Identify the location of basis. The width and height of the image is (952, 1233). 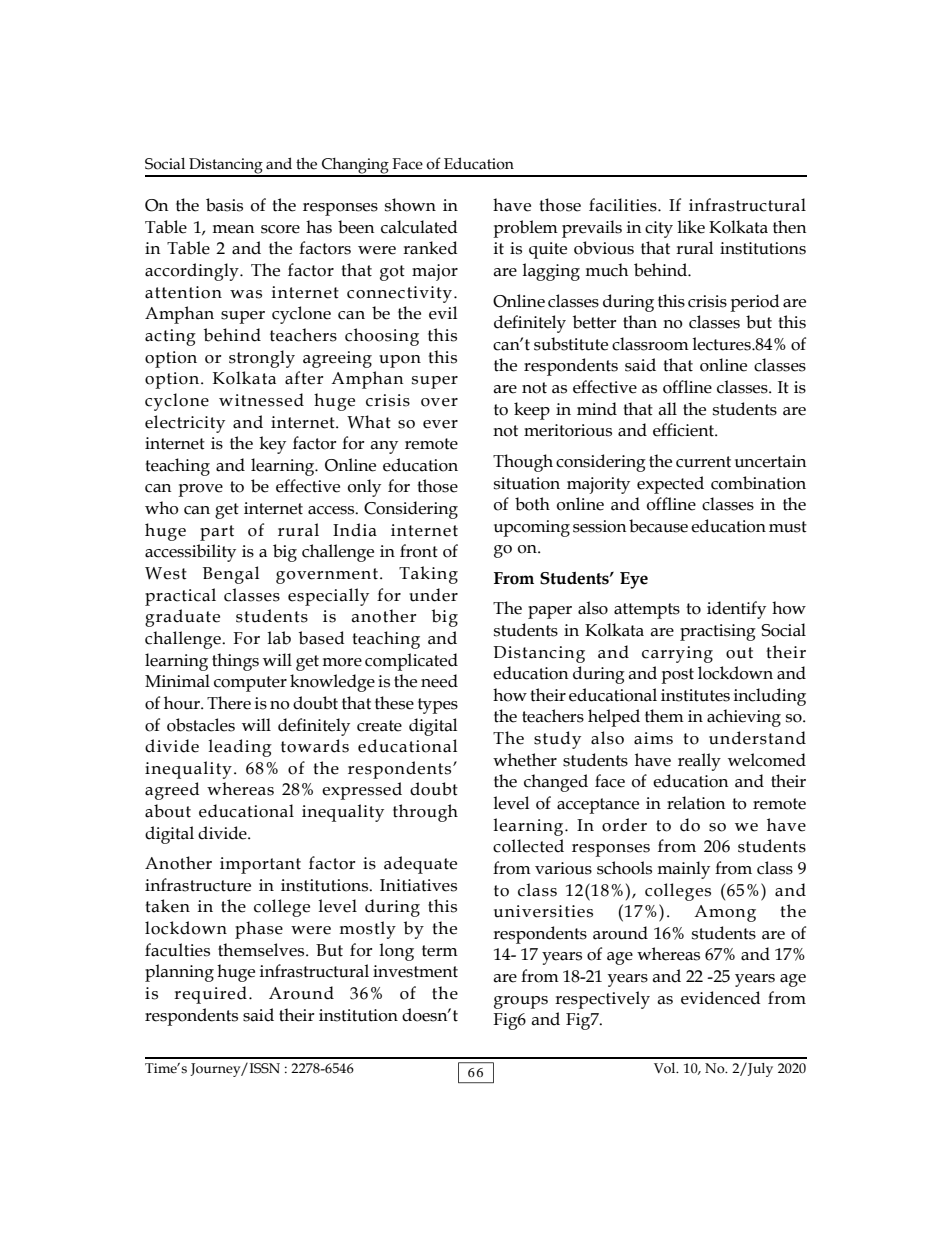
(224, 205).
